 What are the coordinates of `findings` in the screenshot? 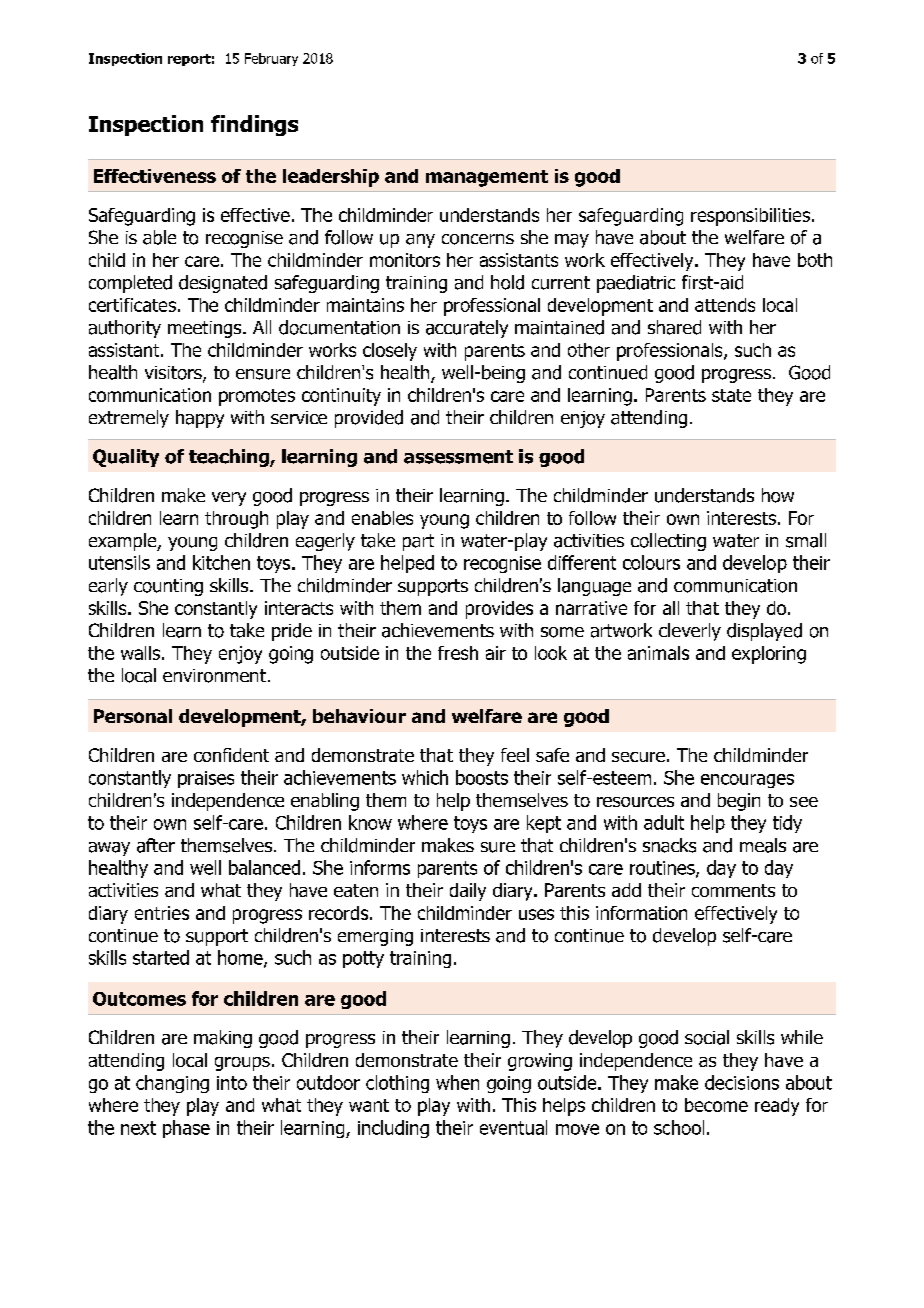 It's located at (254, 125).
